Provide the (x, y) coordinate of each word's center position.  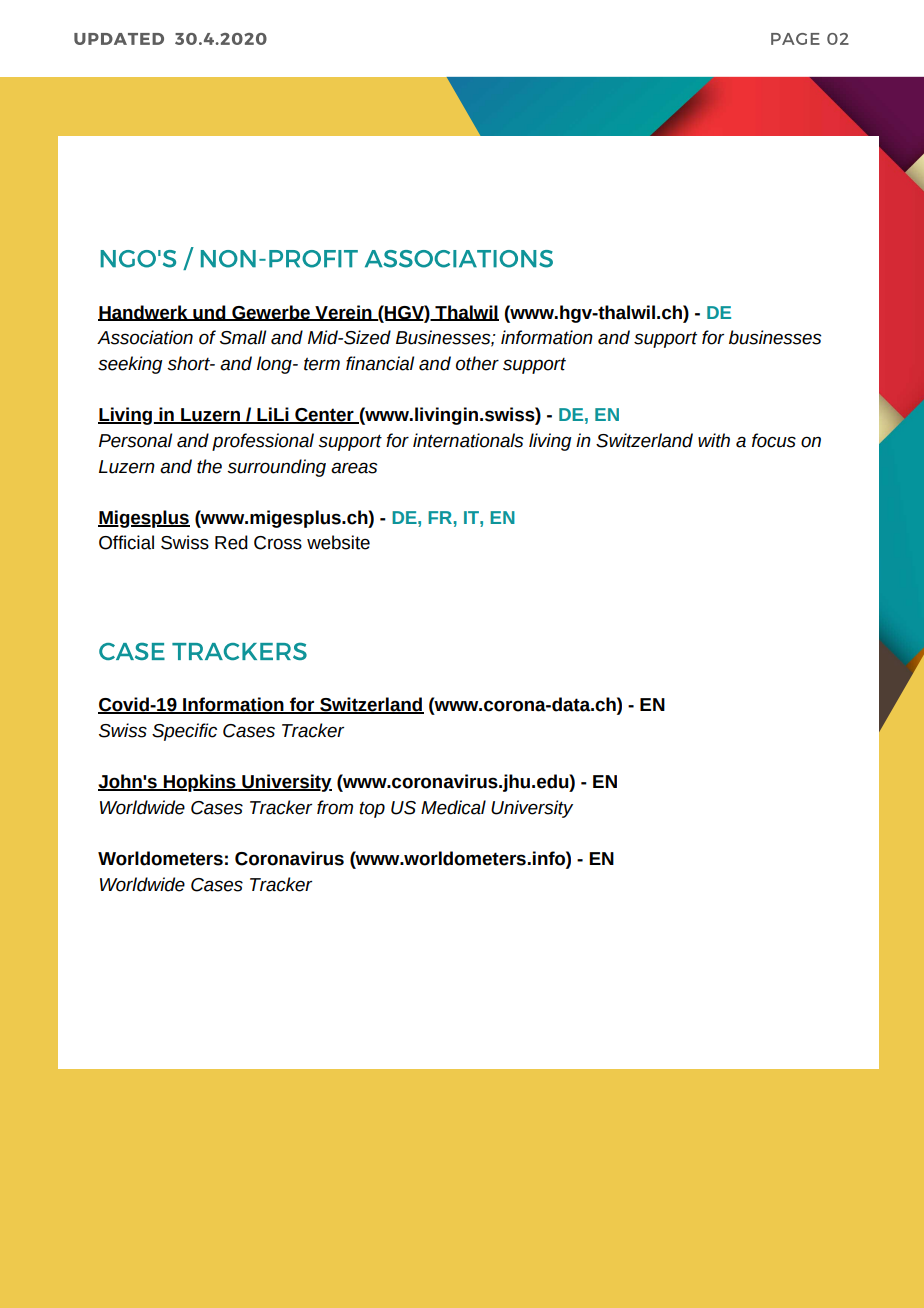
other (477, 363)
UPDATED (119, 39)
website (338, 542)
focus (774, 440)
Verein (343, 313)
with (714, 440)
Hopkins (200, 783)
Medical (453, 807)
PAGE (795, 39)
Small (243, 337)
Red (231, 542)
